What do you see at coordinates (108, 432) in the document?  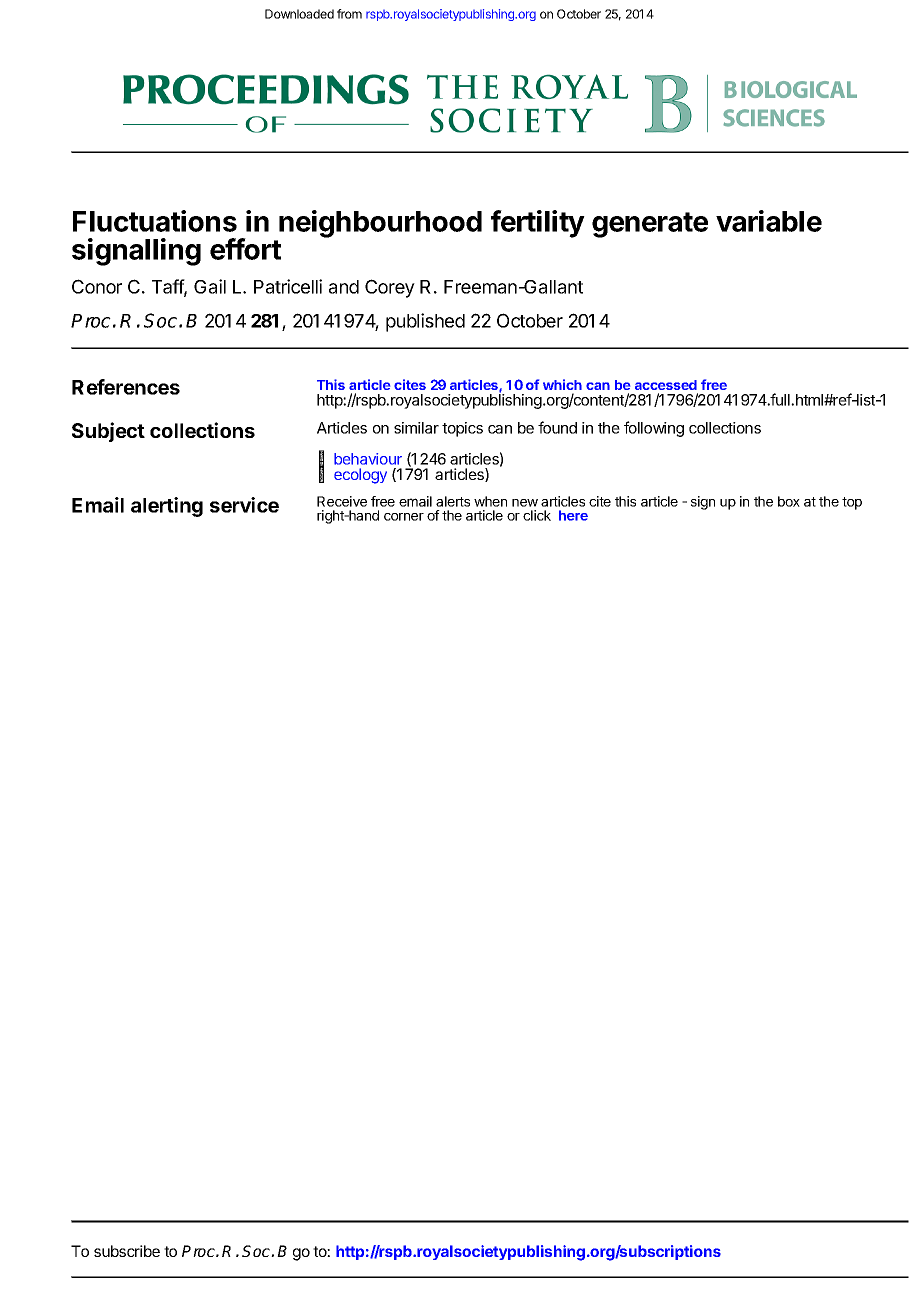 I see `Subject` at bounding box center [108, 432].
